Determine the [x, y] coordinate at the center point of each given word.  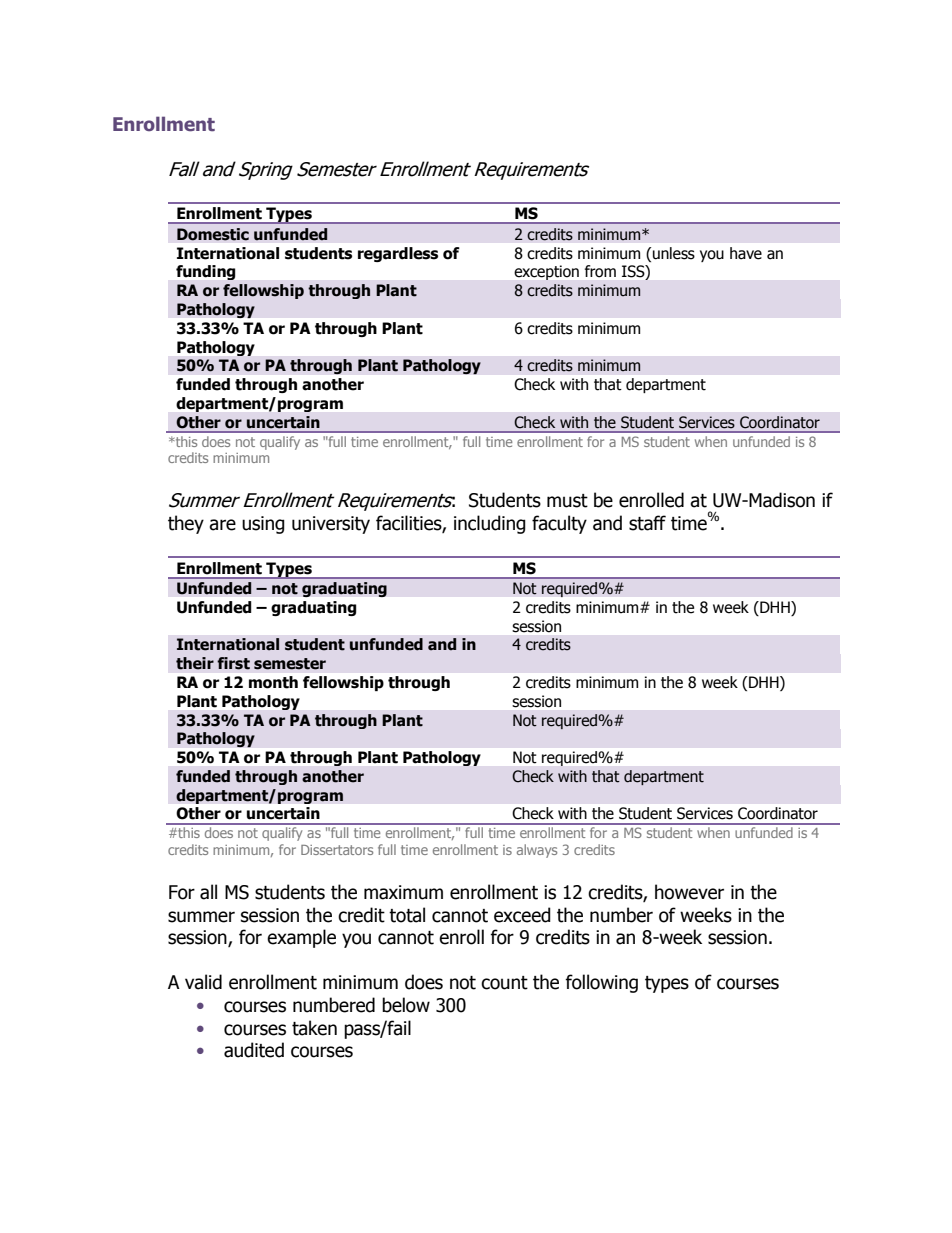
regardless [398, 254]
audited [254, 1050]
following [601, 983]
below [406, 1005]
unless [674, 253]
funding [205, 272]
